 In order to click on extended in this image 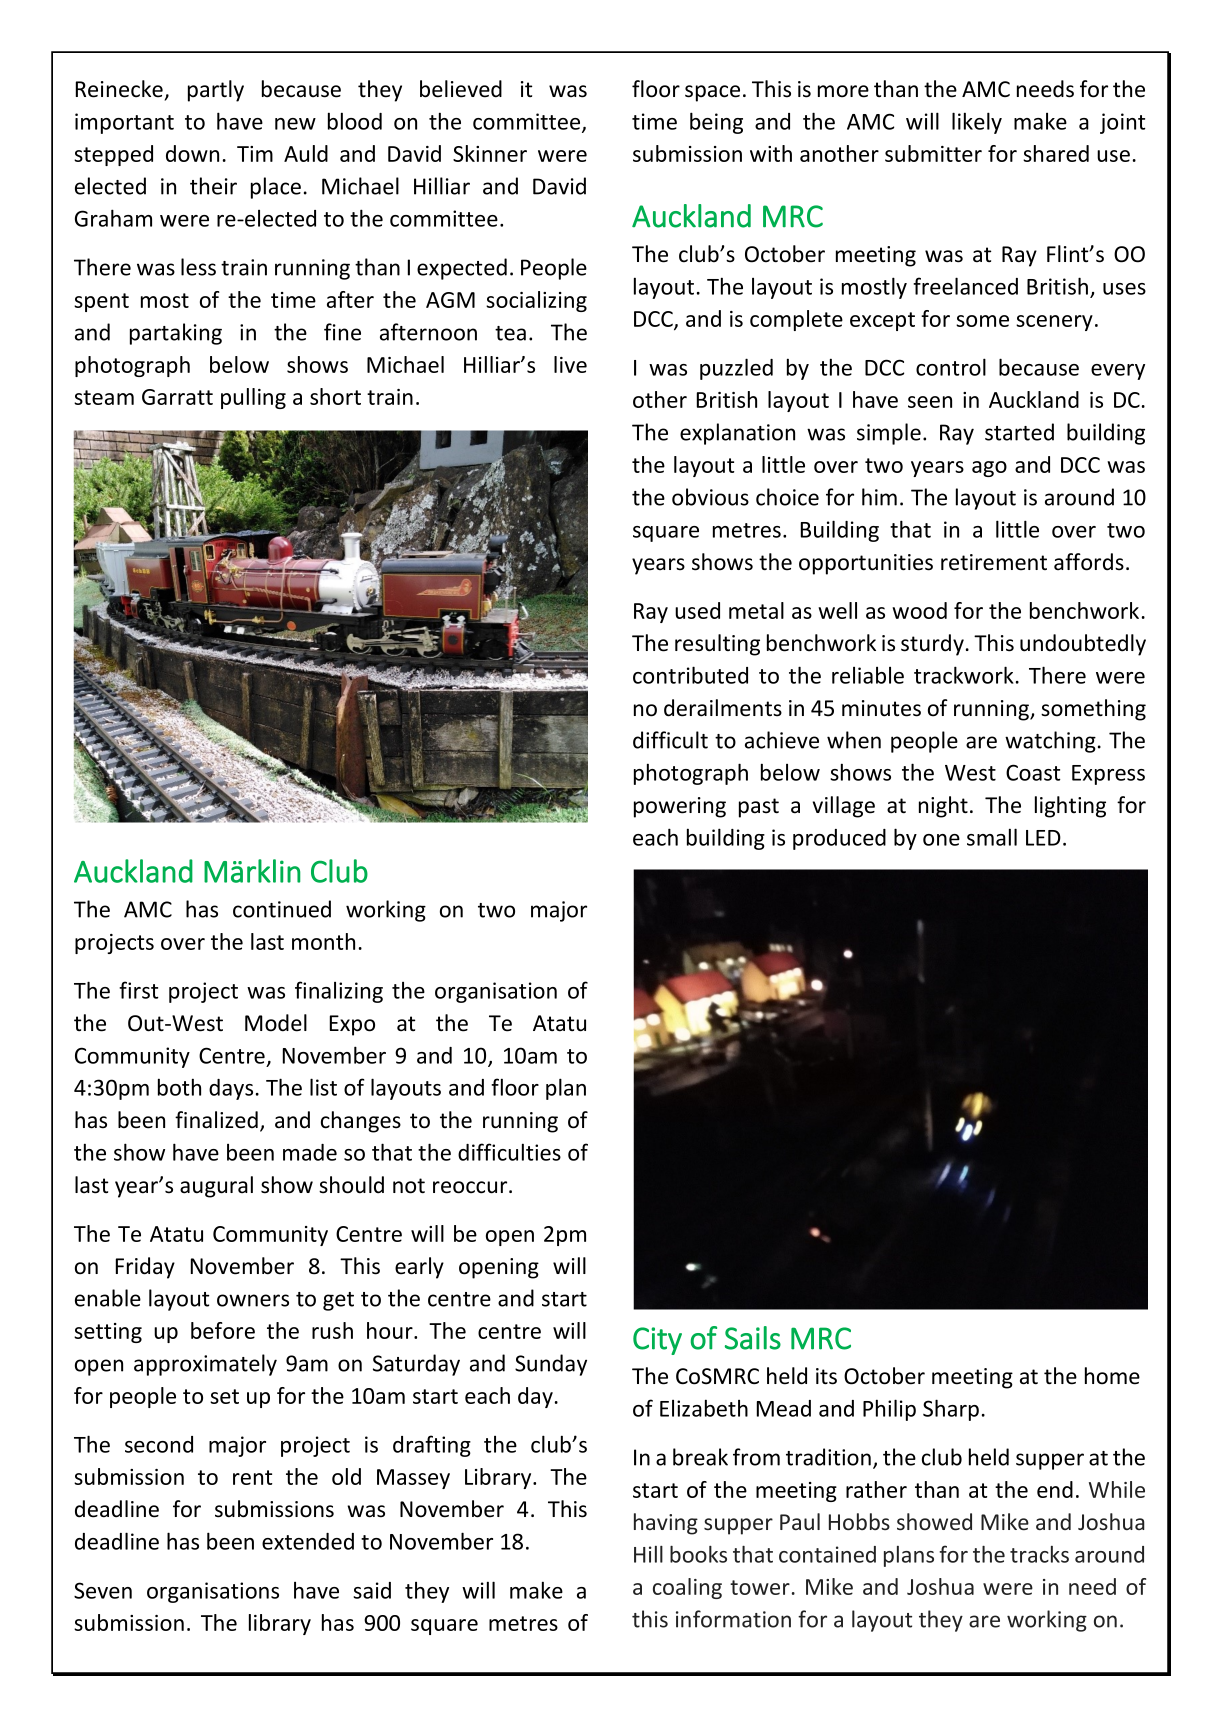, I will do `click(308, 1541)`.
